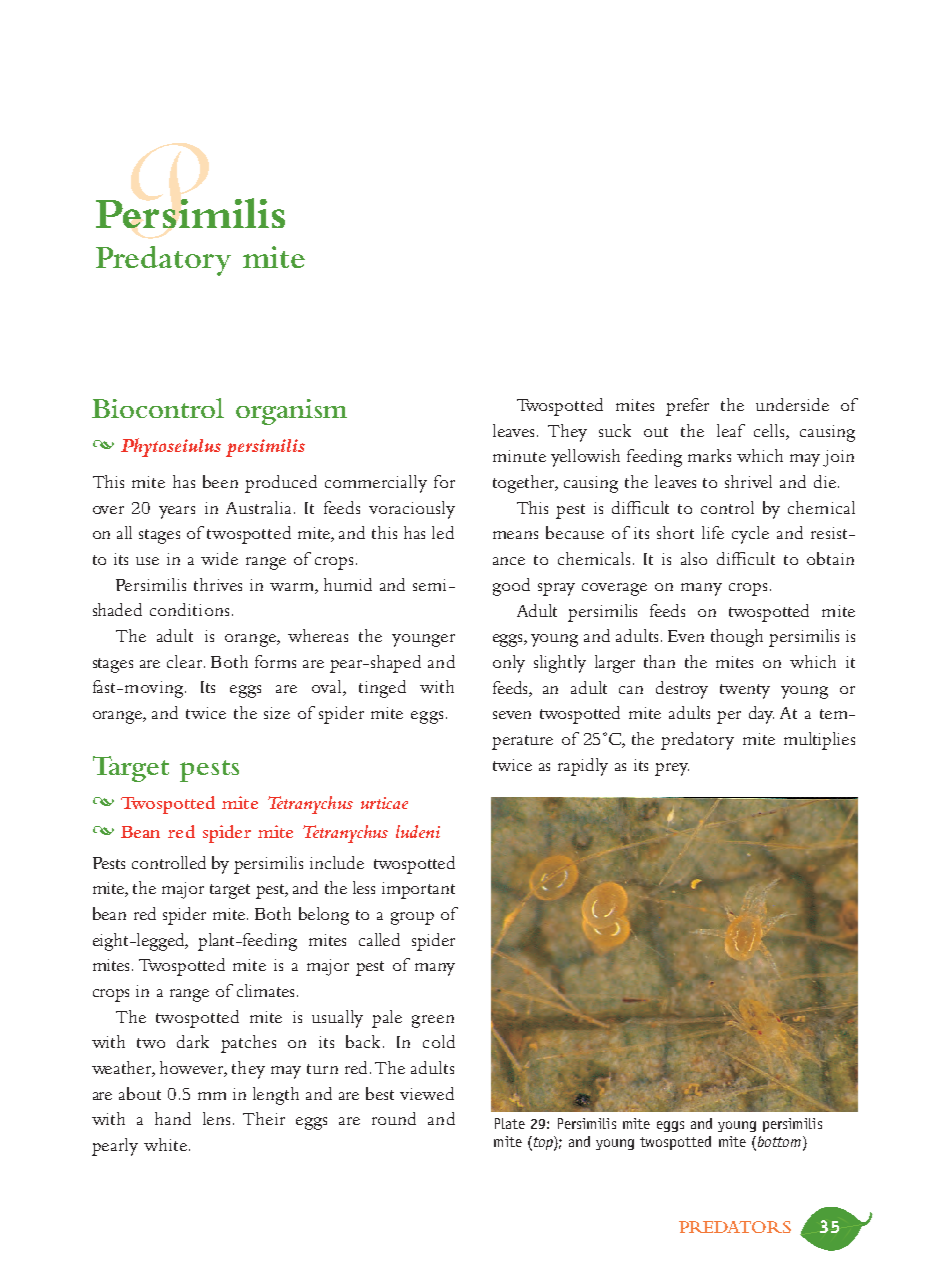 Image resolution: width=946 pixels, height=1288 pixels. What do you see at coordinates (519, 456) in the page?
I see `minute` at bounding box center [519, 456].
